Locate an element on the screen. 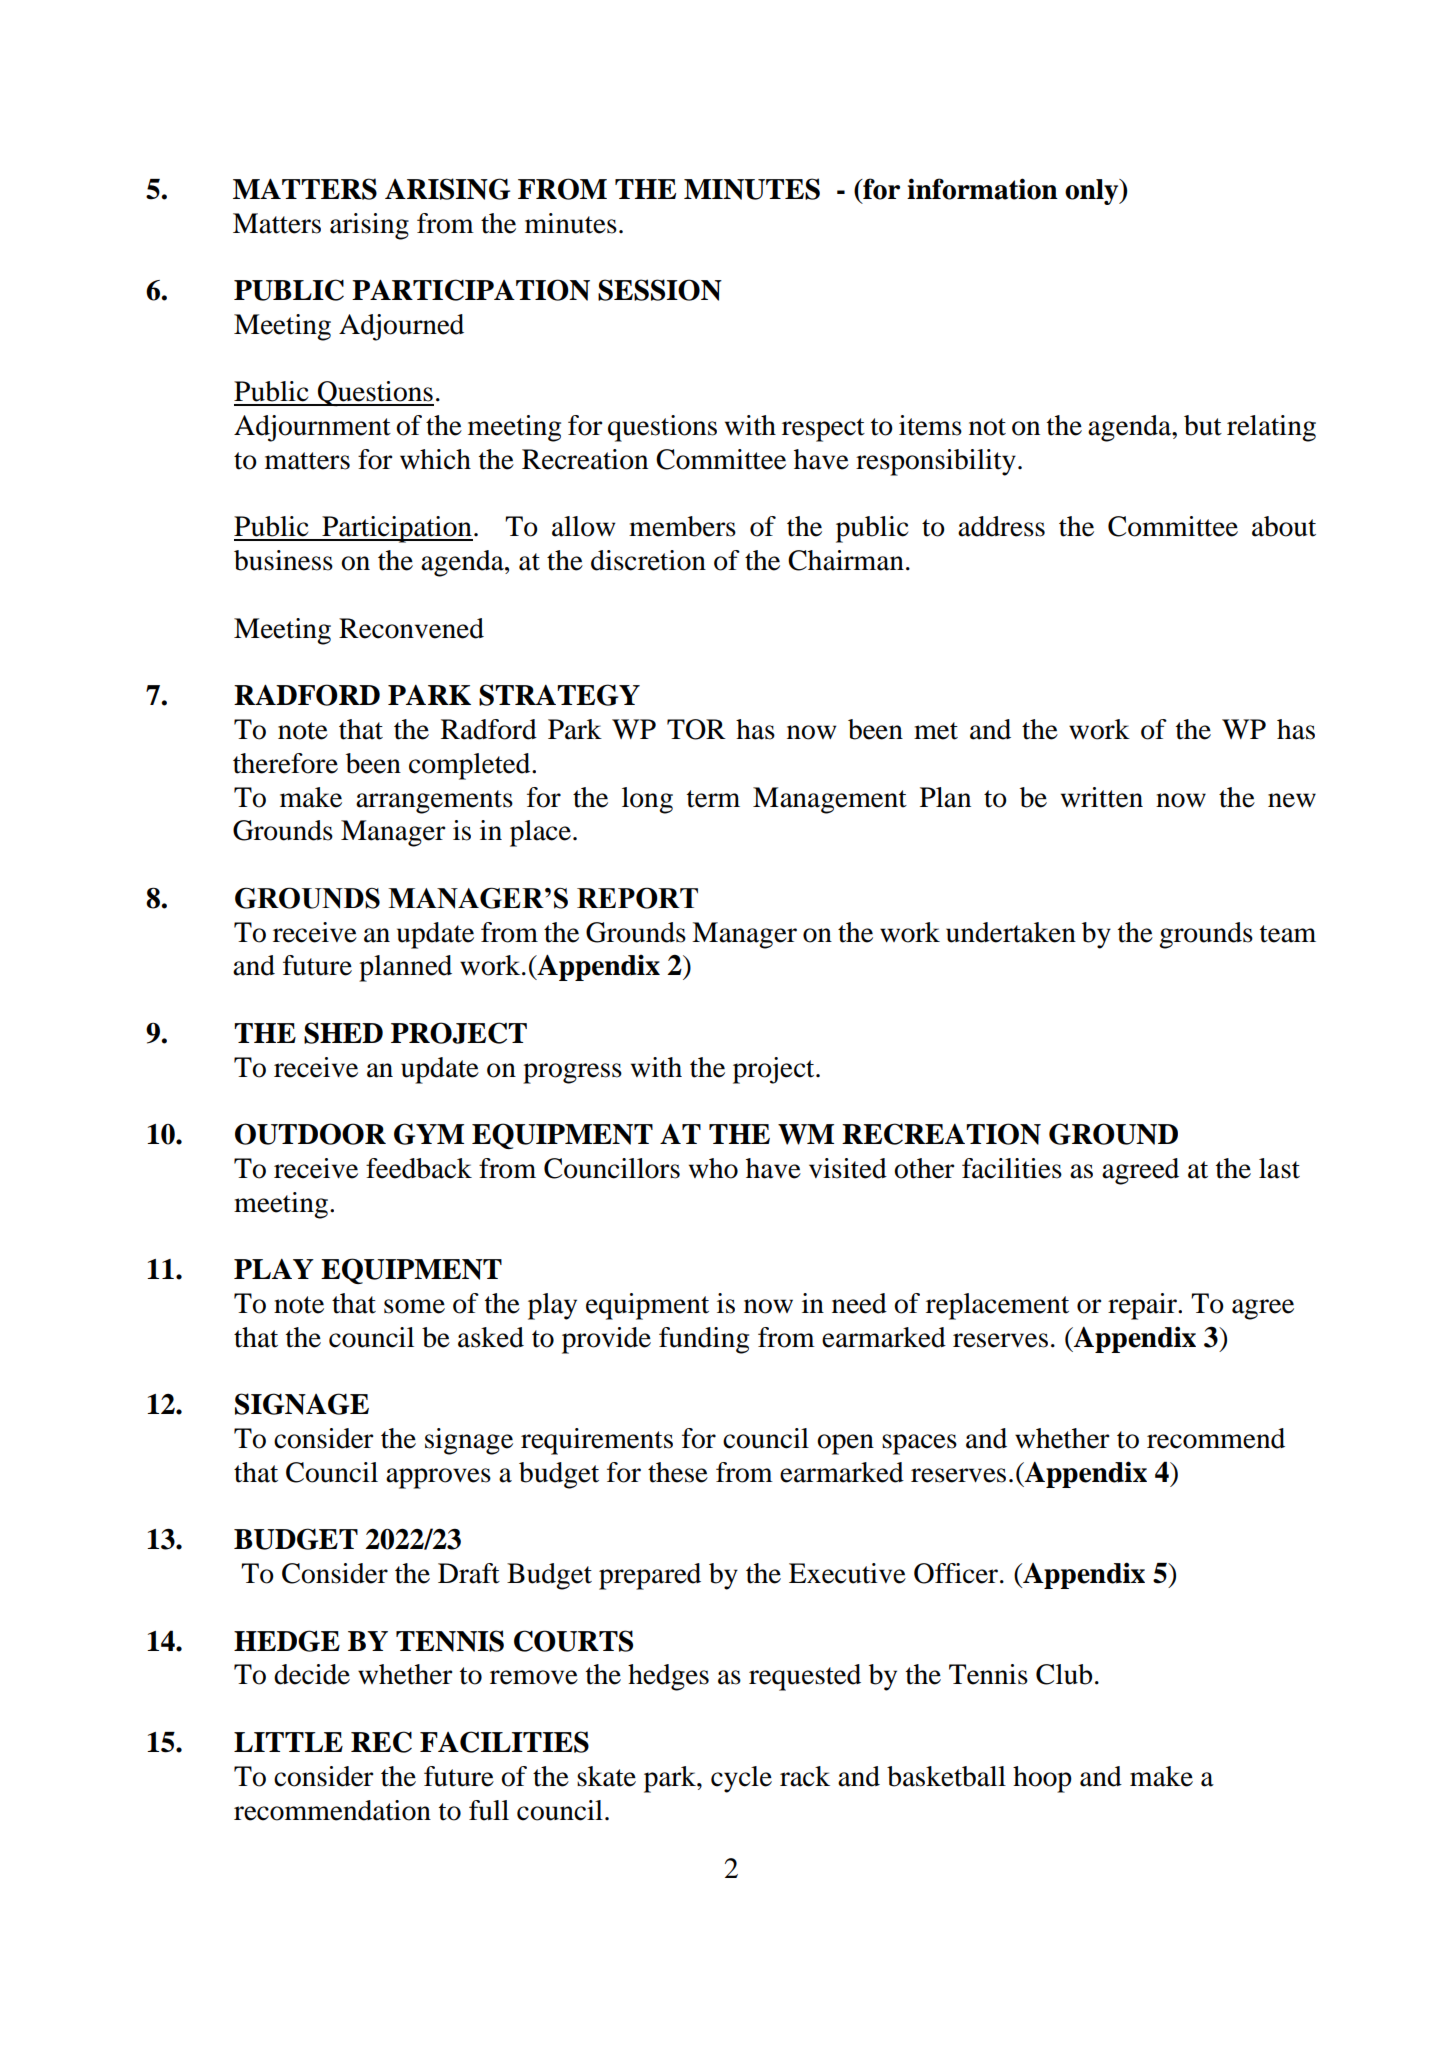 The width and height of the screenshot is (1456, 2060). written is located at coordinates (1102, 797).
